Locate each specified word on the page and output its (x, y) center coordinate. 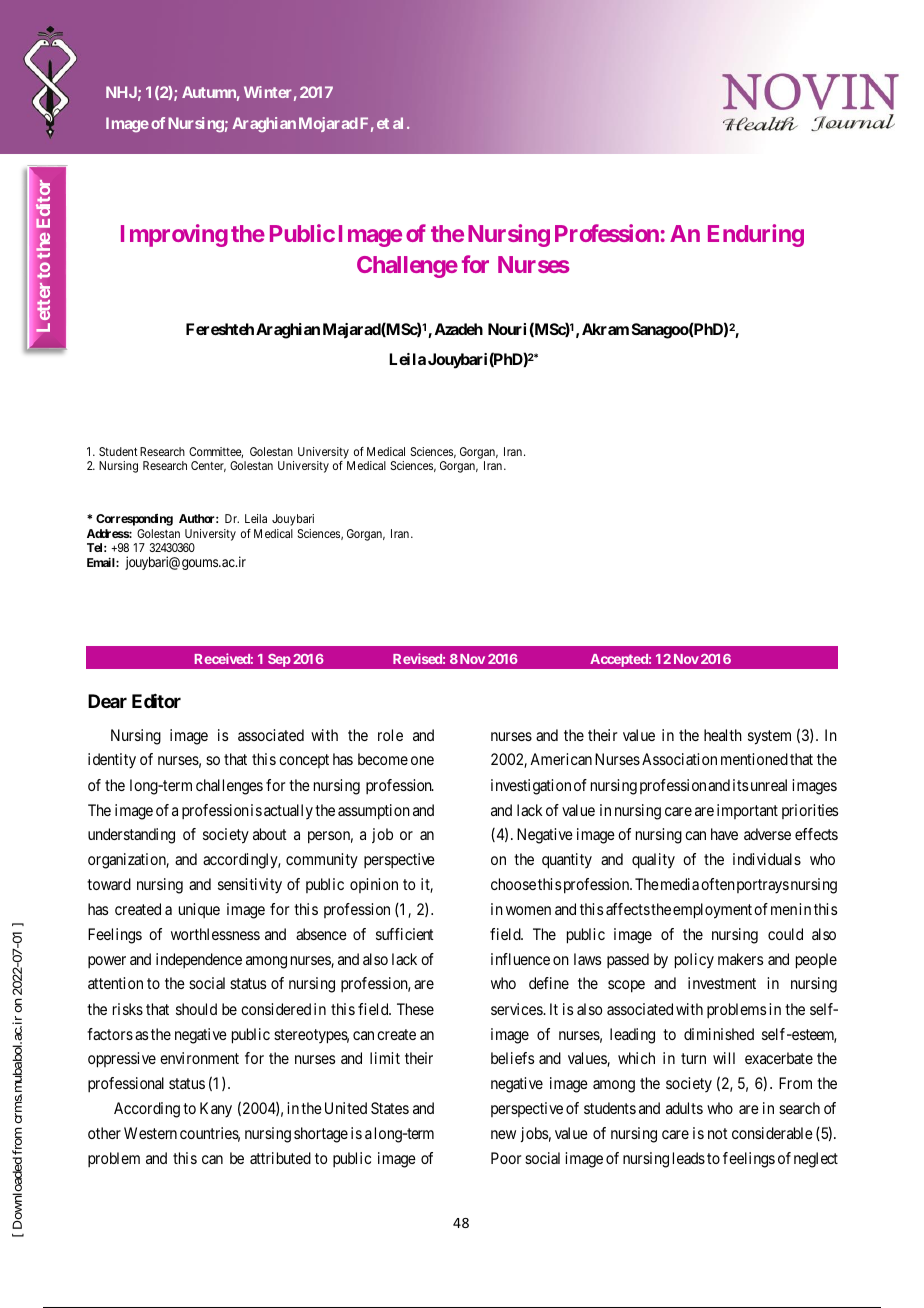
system (769, 737)
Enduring (756, 235)
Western (150, 1133)
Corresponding (134, 520)
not (718, 1133)
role (390, 735)
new (503, 1134)
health (723, 735)
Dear (107, 701)
